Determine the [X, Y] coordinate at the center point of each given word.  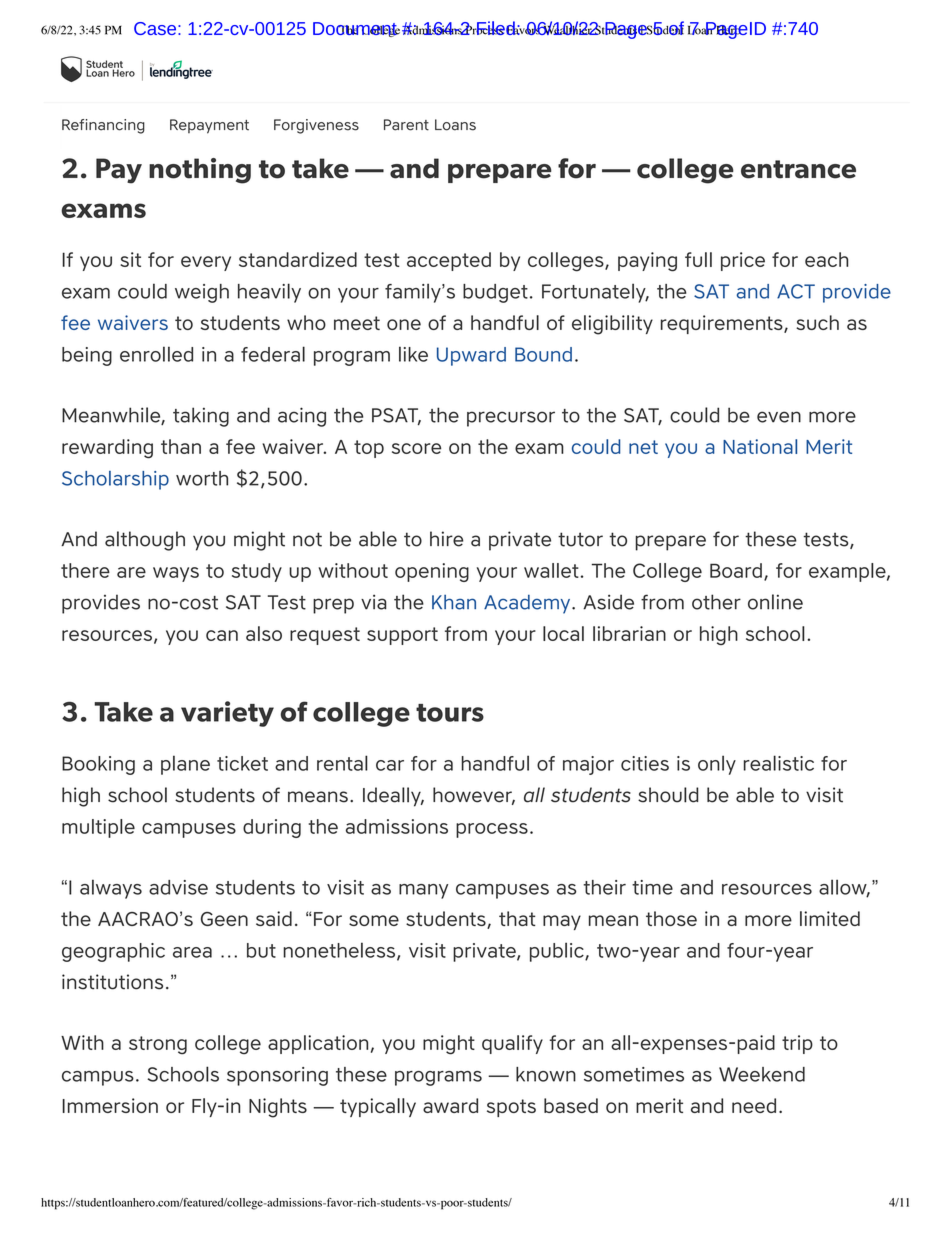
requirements [723, 324]
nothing [200, 171]
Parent [406, 125]
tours [450, 713]
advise [178, 887]
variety [227, 714]
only [717, 765]
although [145, 541]
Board [736, 570]
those [671, 918]
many [423, 891]
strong [158, 1045]
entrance [798, 169]
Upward [471, 356]
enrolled [156, 354]
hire [447, 539]
